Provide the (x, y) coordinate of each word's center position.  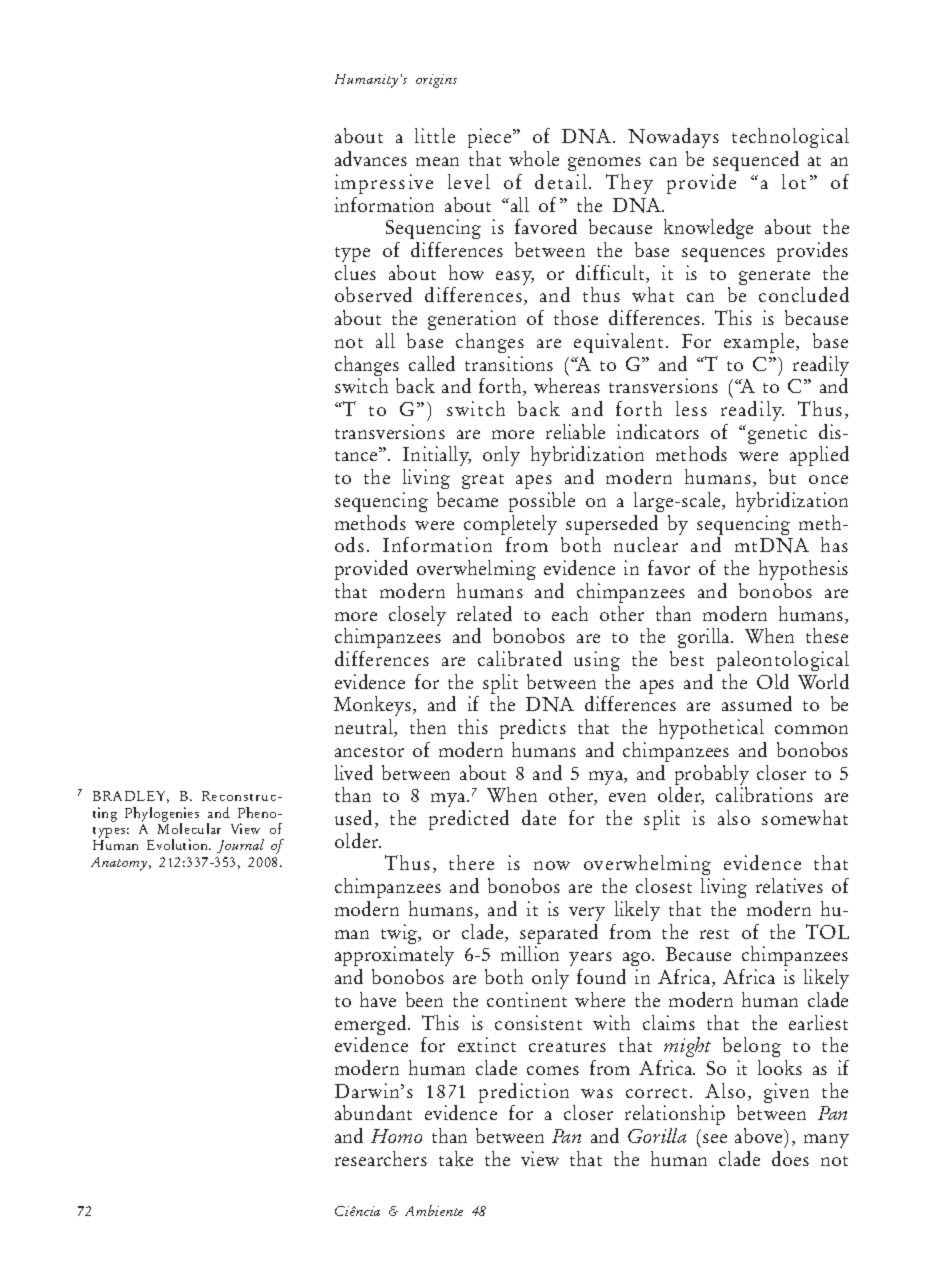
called (432, 363)
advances (371, 158)
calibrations (764, 794)
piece (491, 140)
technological (790, 140)
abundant (373, 1112)
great (483, 481)
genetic (777, 434)
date (539, 817)
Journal (240, 846)
